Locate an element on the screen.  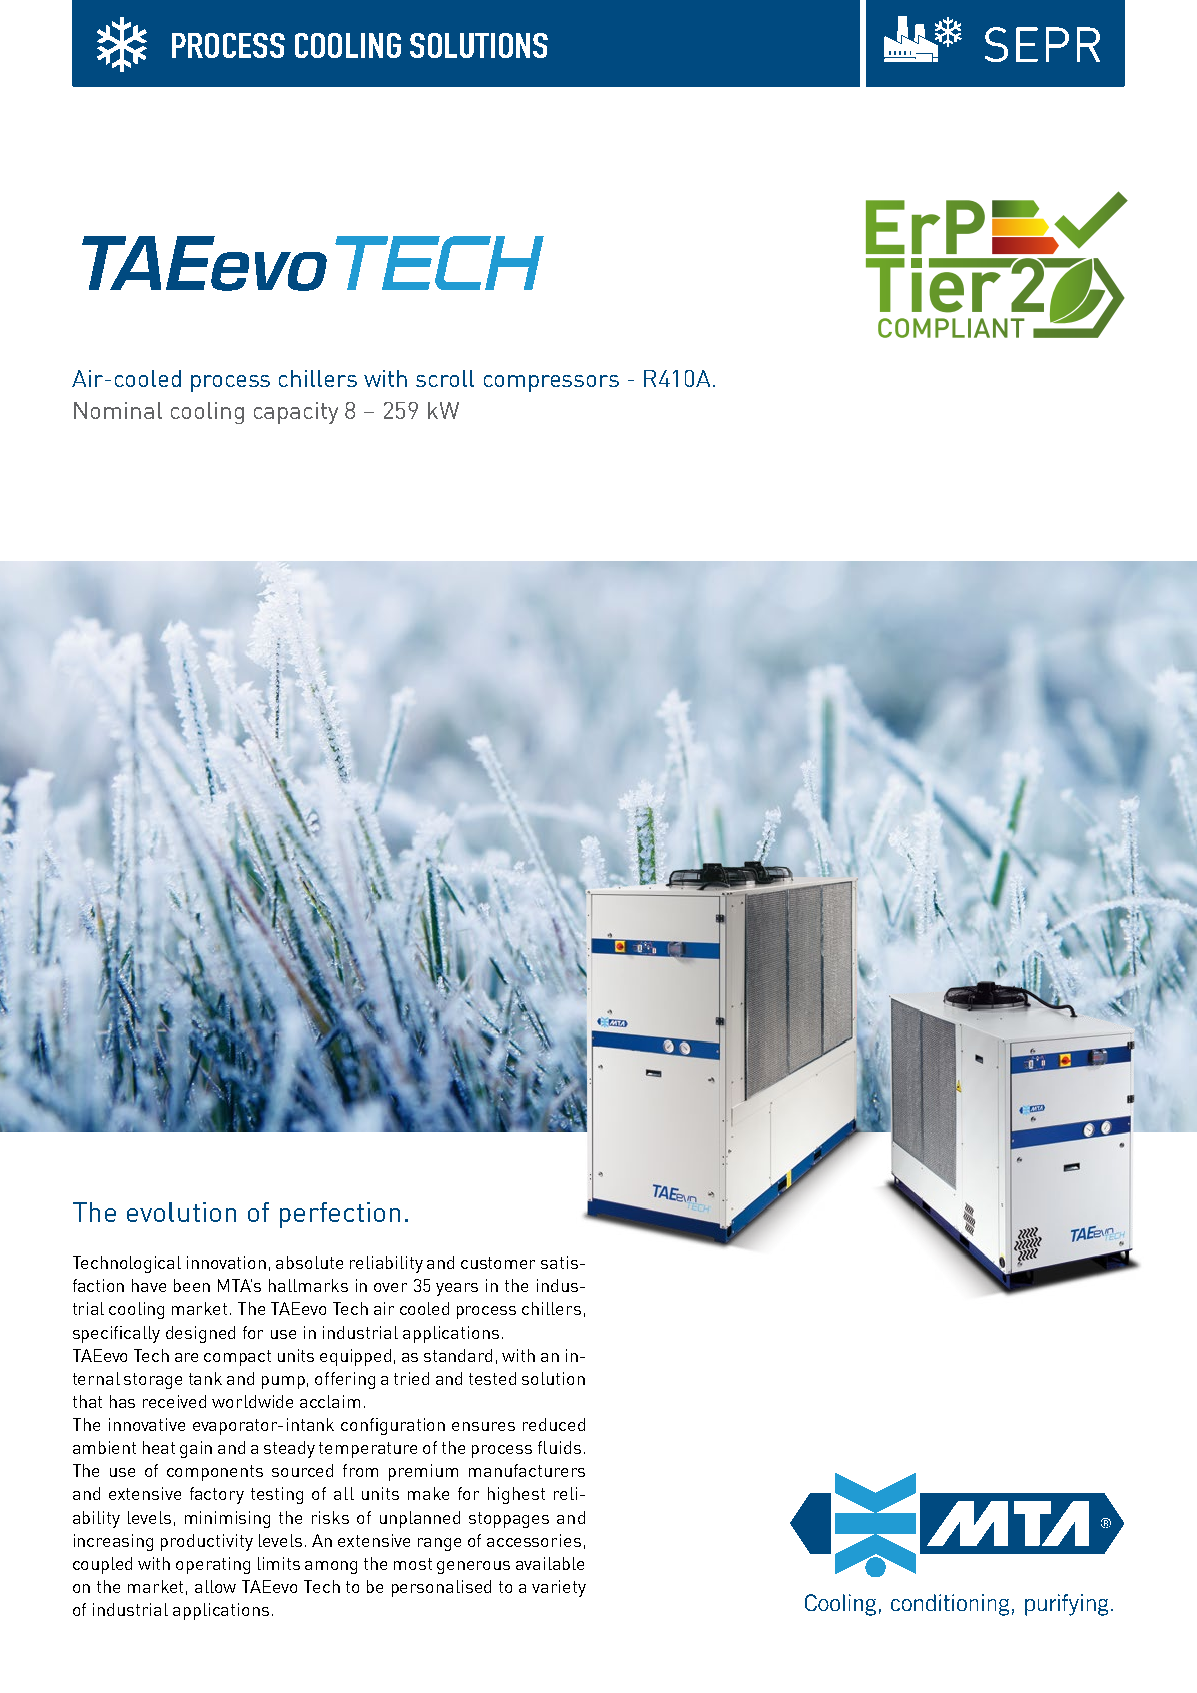
Nominal is located at coordinates (118, 410).
